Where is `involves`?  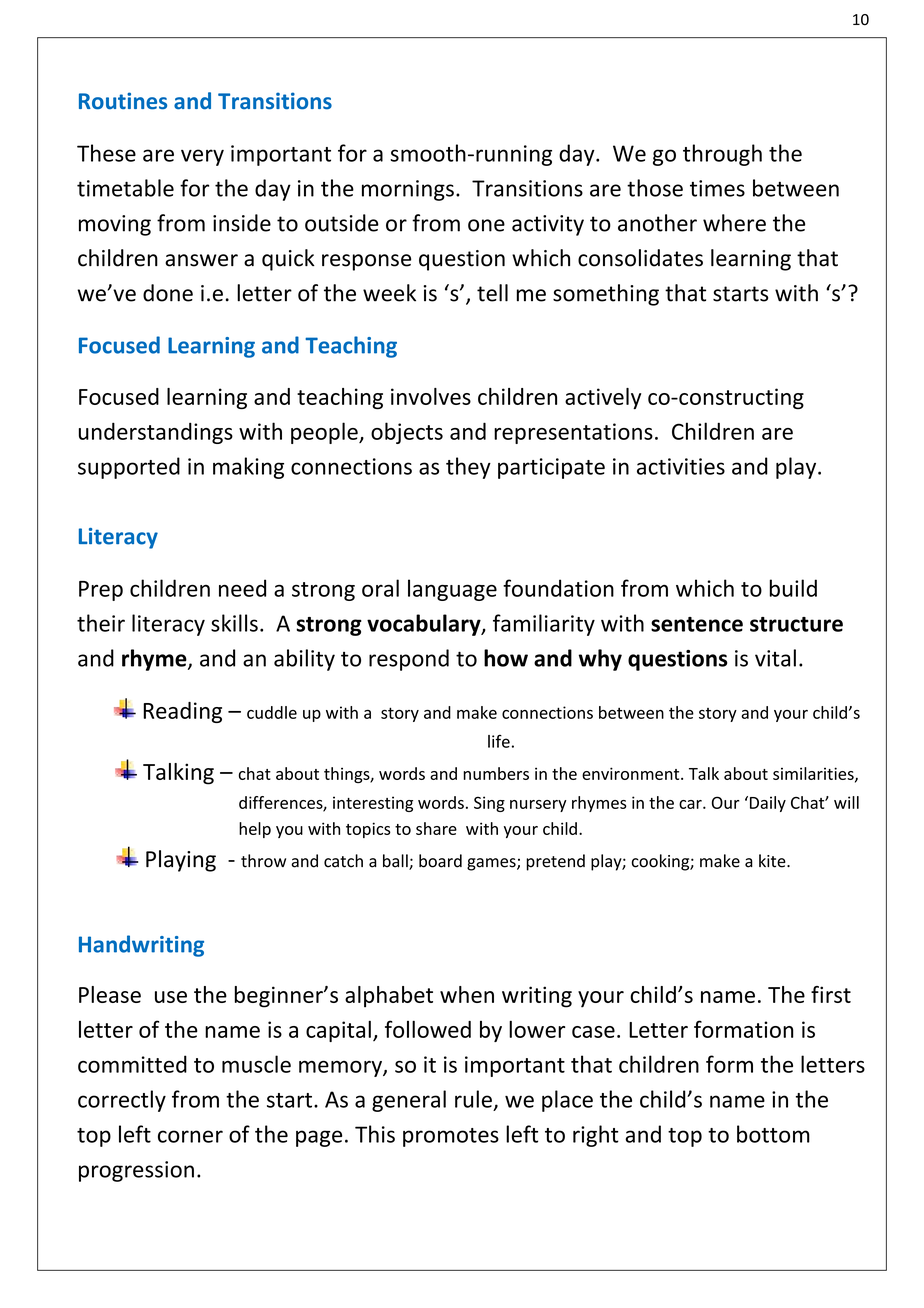 involves is located at coordinates (431, 396).
